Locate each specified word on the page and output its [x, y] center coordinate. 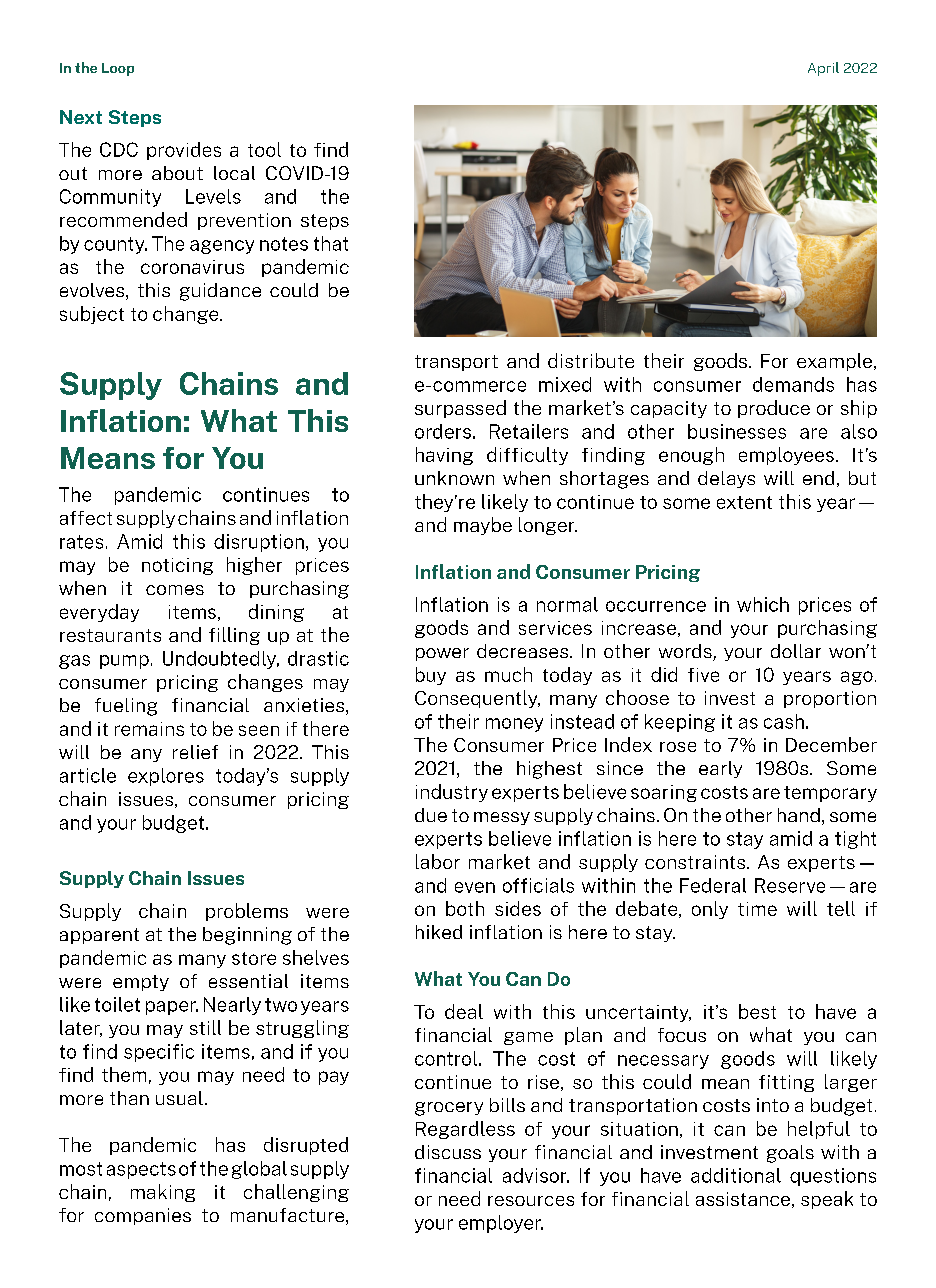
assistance [744, 1200]
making [163, 1193]
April [823, 69]
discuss [448, 1152]
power [442, 654]
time [757, 909]
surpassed [460, 409]
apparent [99, 936]
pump [124, 662]
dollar [796, 651]
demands [793, 384]
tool [264, 149]
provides [184, 151]
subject [92, 315]
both [465, 908]
